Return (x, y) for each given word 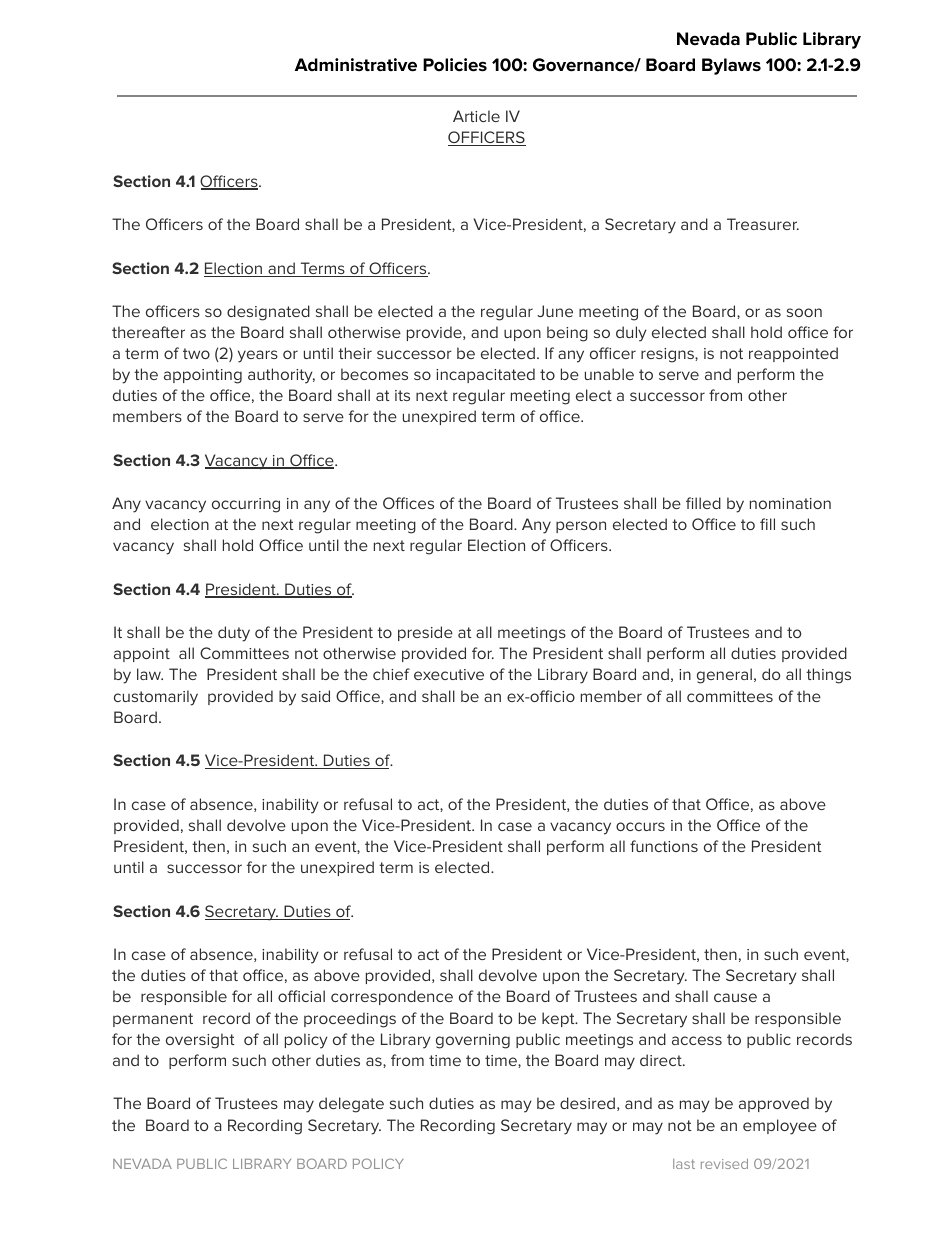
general (724, 676)
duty (234, 634)
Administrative (356, 65)
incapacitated (485, 375)
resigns (668, 355)
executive (449, 674)
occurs (640, 826)
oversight (200, 1041)
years (258, 356)
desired (587, 1103)
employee (780, 1127)
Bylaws (731, 66)
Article (476, 116)
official (301, 996)
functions (664, 846)
